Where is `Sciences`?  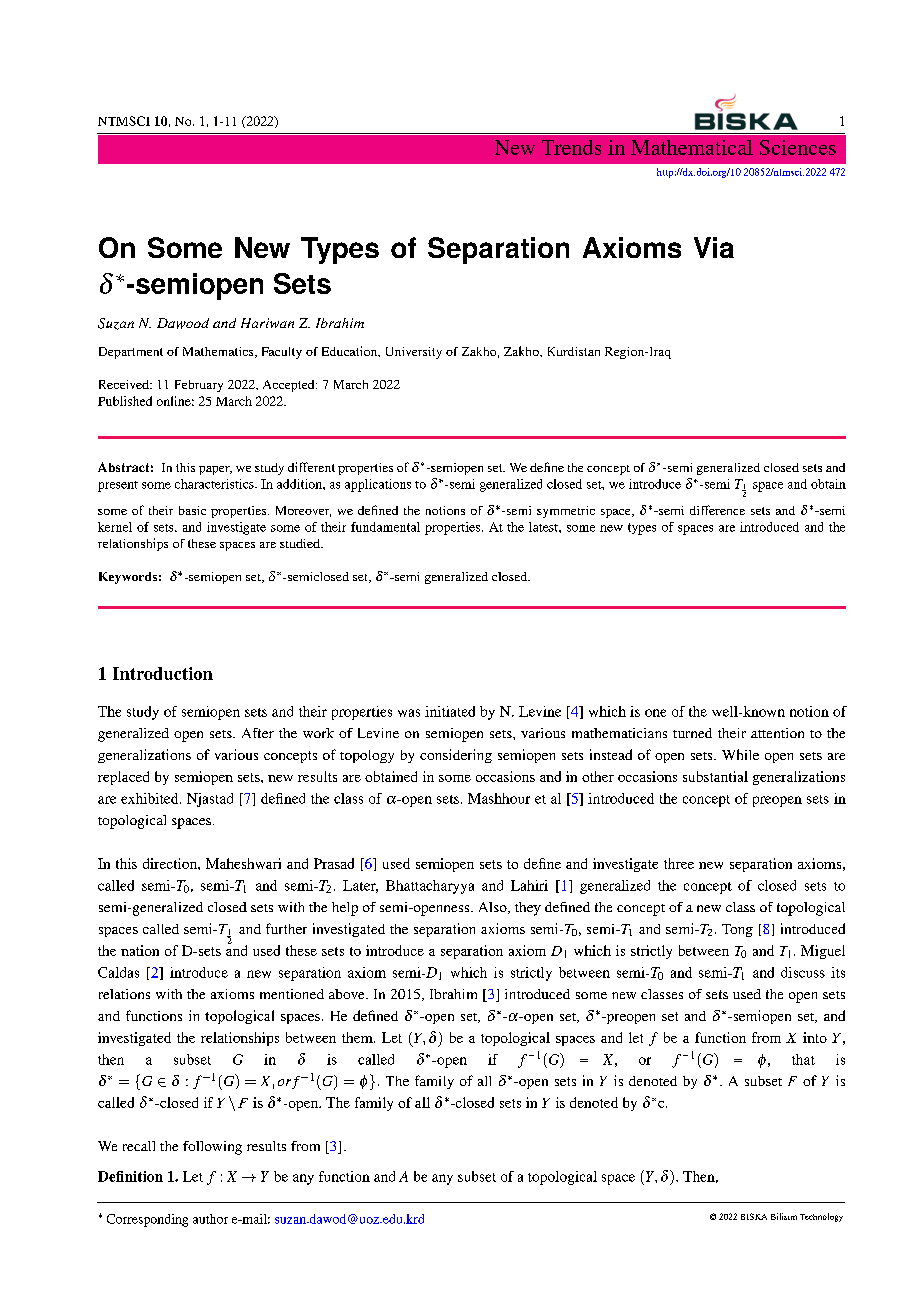 Sciences is located at coordinates (798, 147).
